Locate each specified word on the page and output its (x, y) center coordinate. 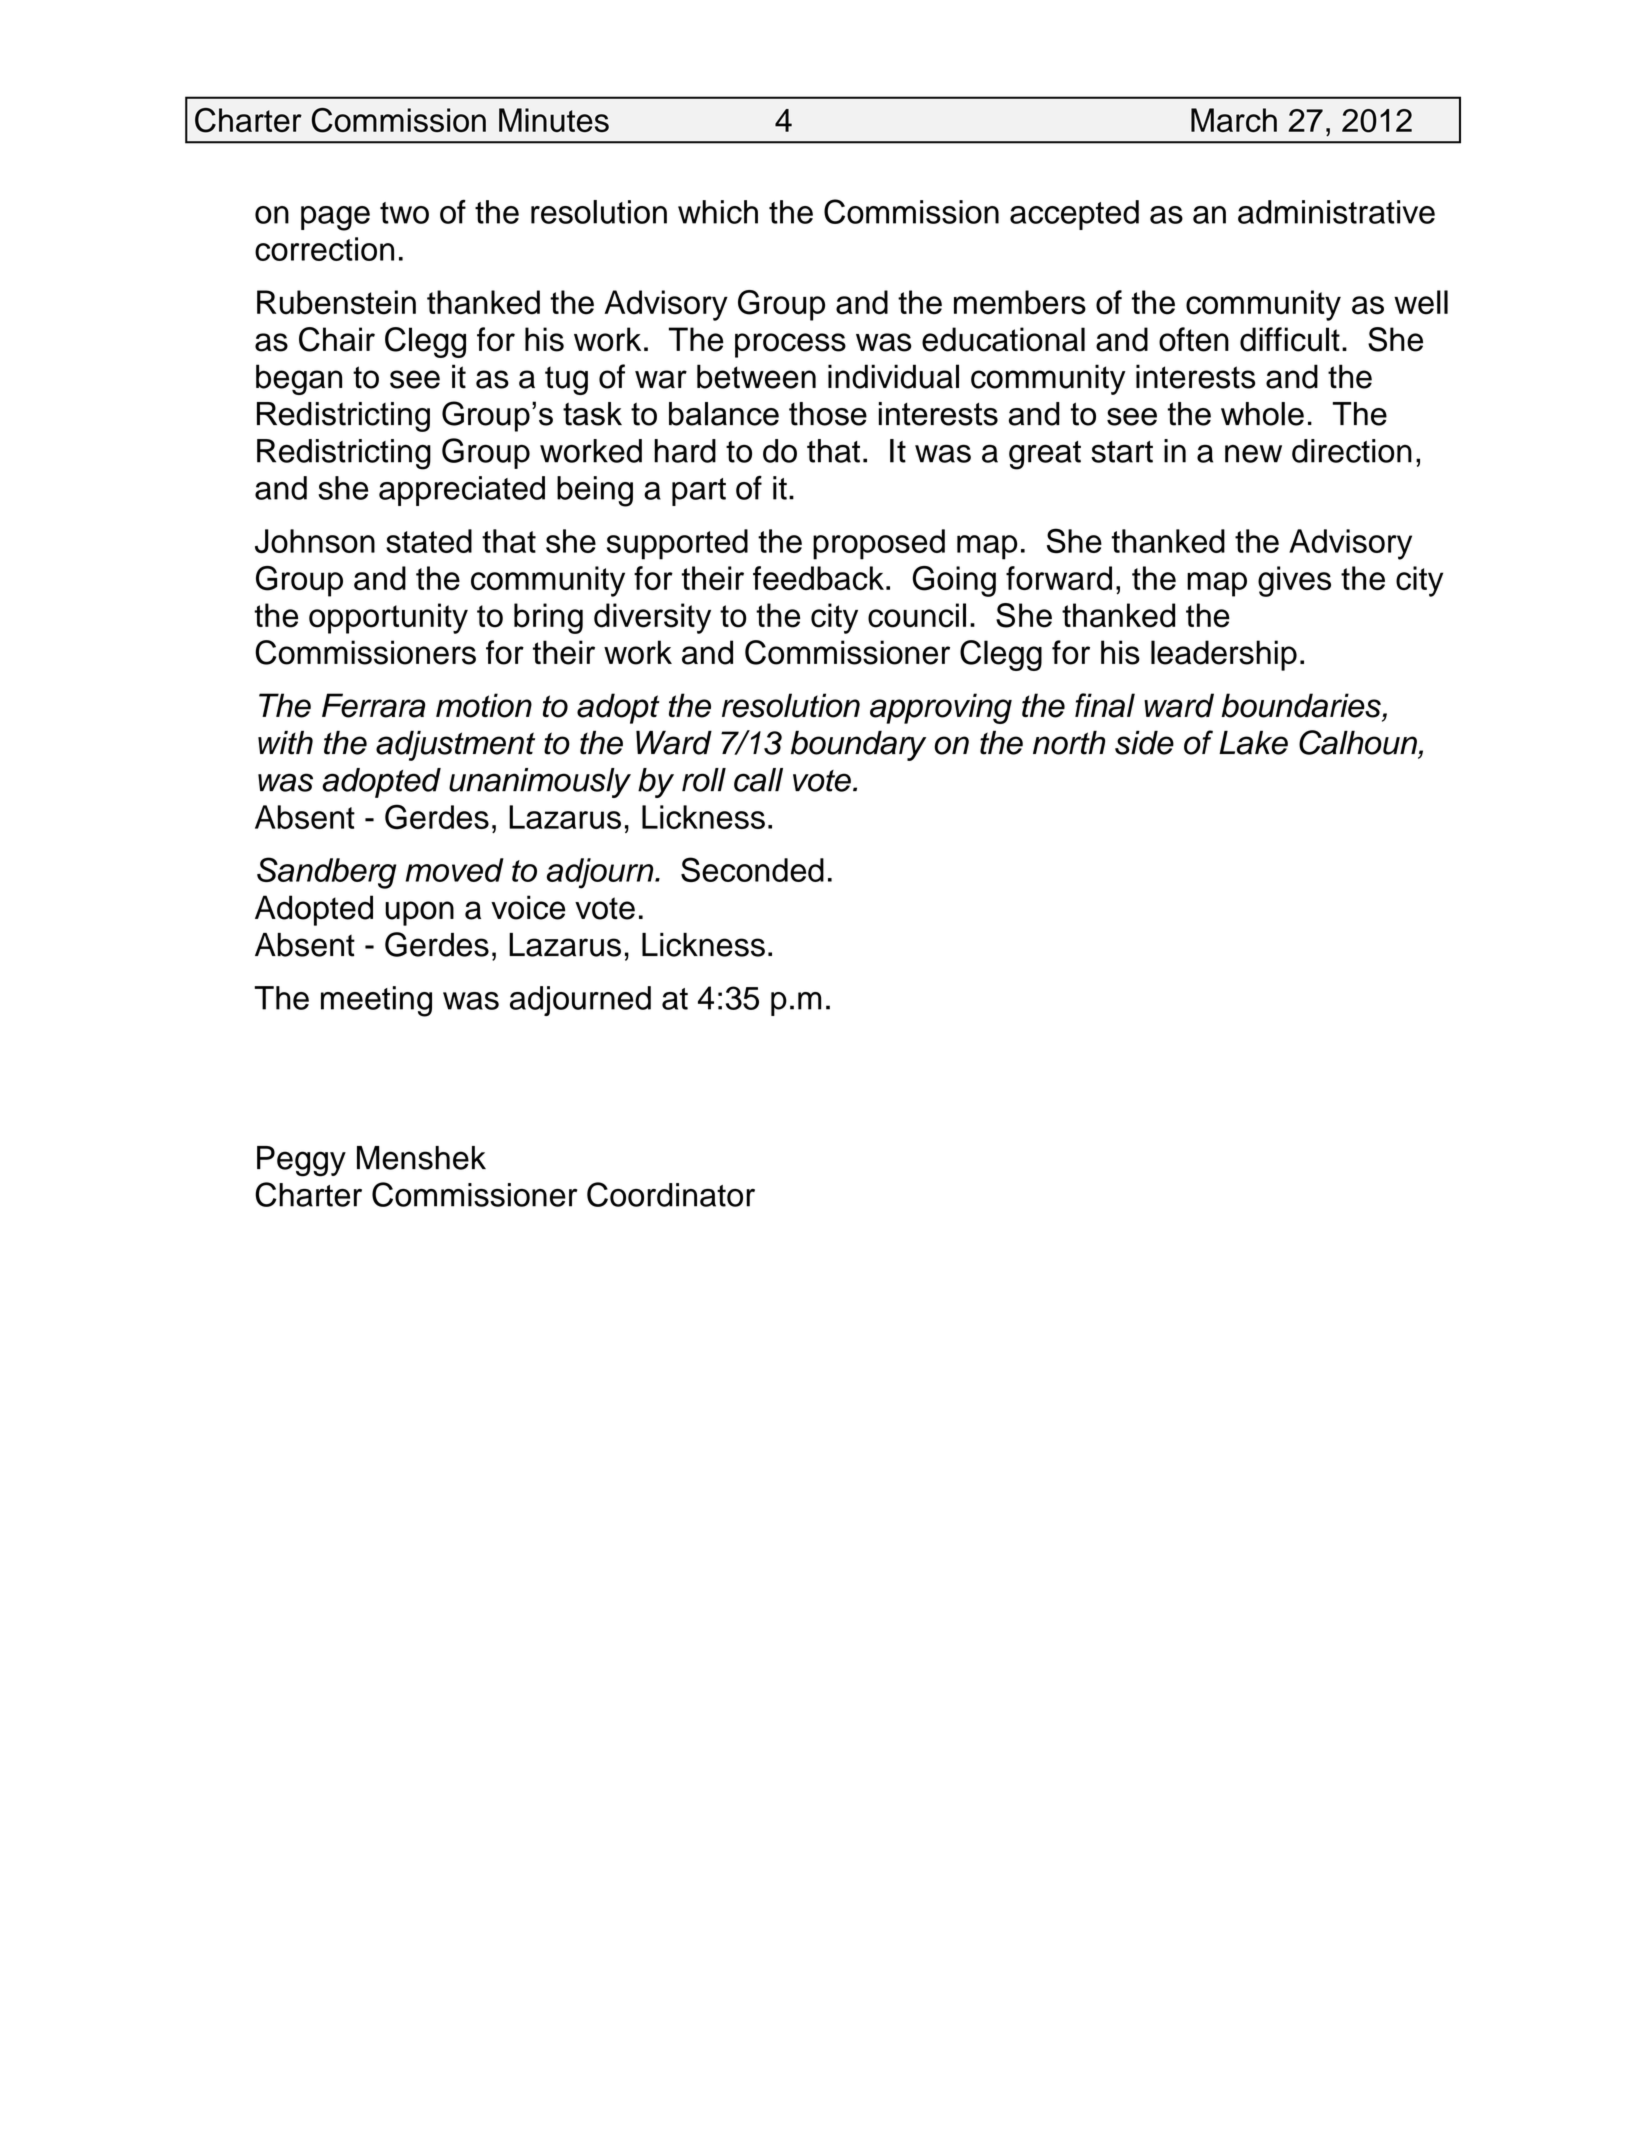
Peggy (301, 1161)
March (1234, 120)
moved (454, 870)
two (404, 213)
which (718, 212)
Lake (1253, 743)
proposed (879, 544)
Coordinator (671, 1194)
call (758, 780)
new (1253, 453)
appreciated (462, 491)
